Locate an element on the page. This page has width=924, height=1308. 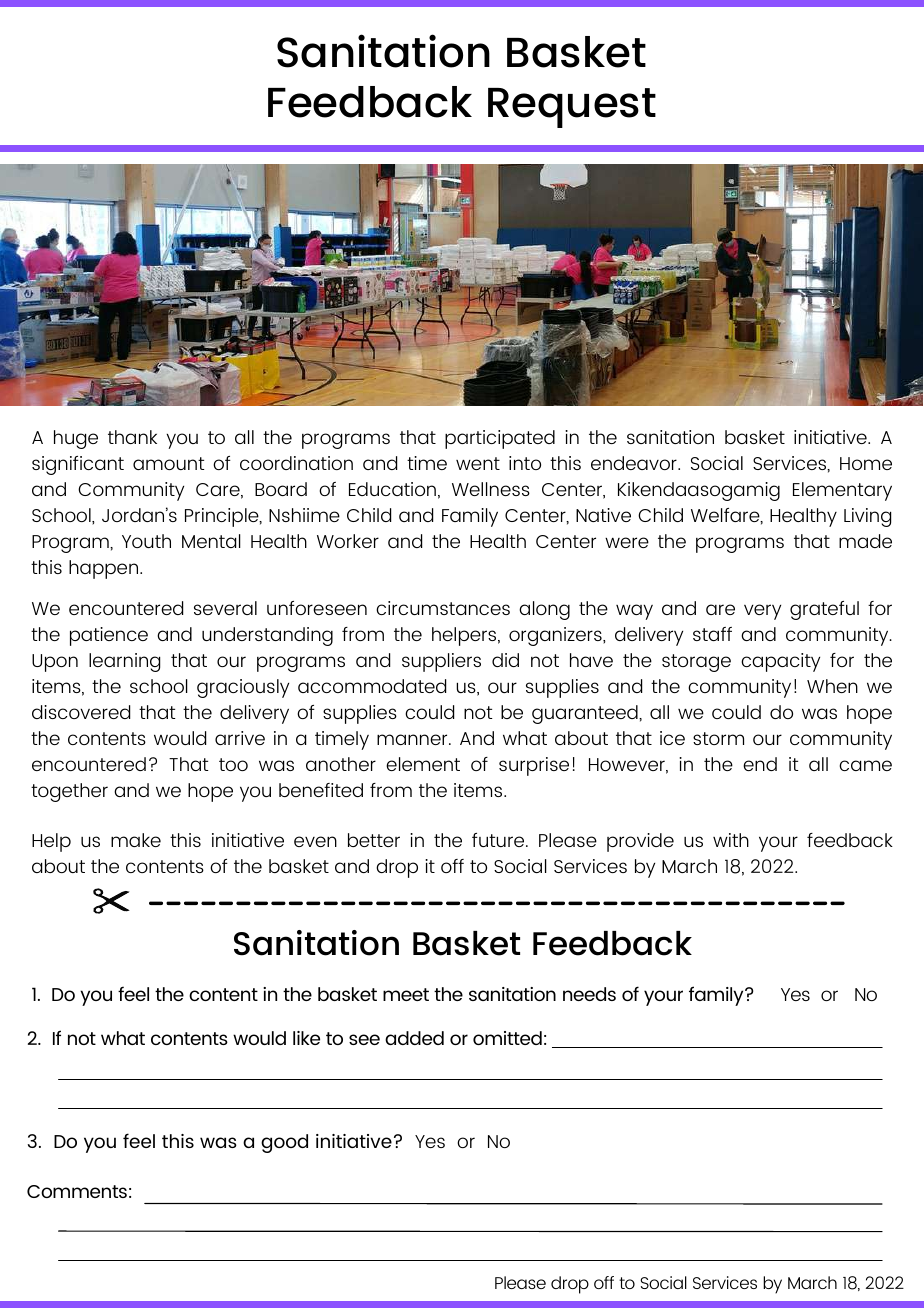
circumstances is located at coordinates (443, 608).
